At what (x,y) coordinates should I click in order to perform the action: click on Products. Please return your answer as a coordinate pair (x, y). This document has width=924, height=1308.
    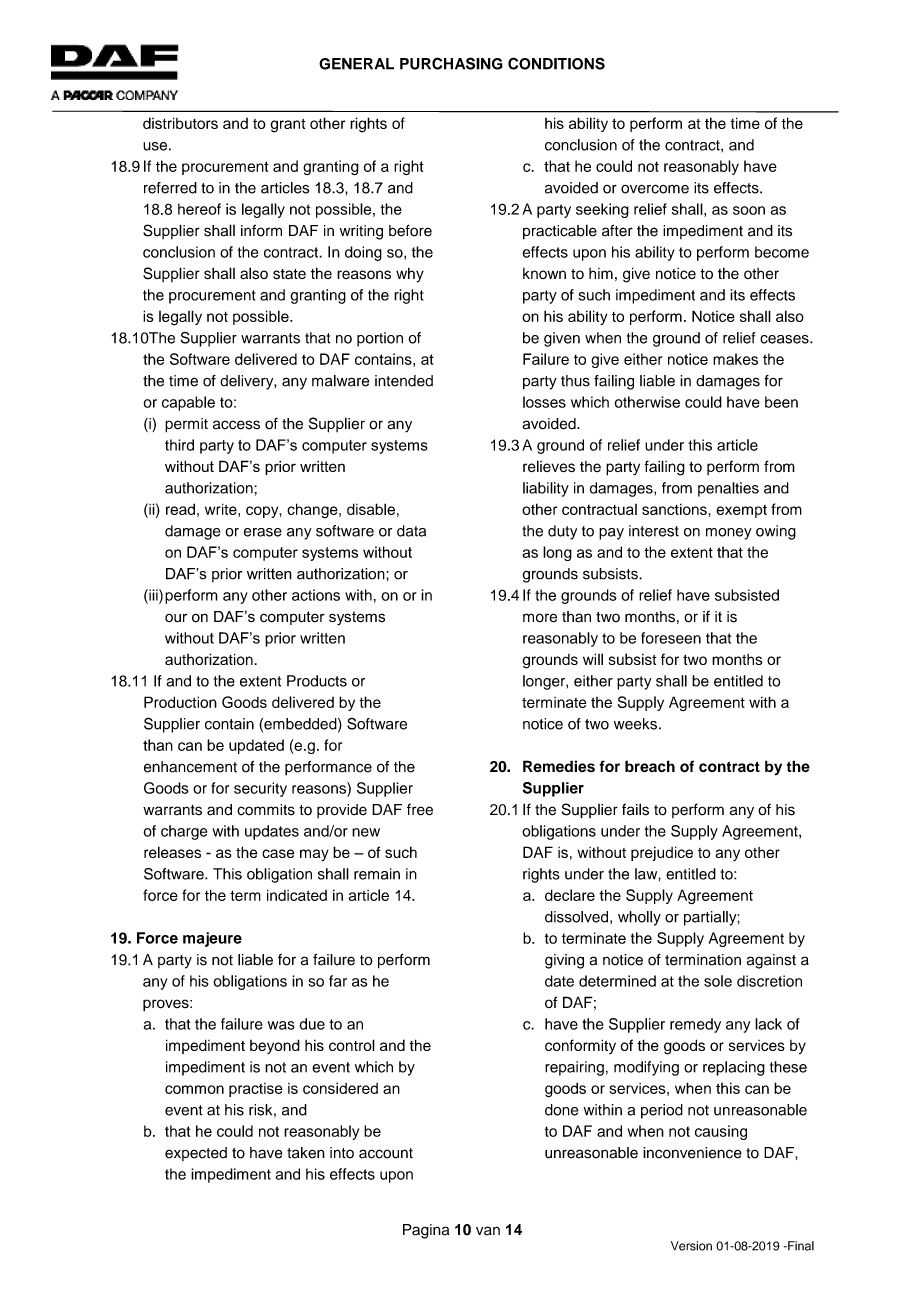
    Looking at the image, I should click on (317, 681).
